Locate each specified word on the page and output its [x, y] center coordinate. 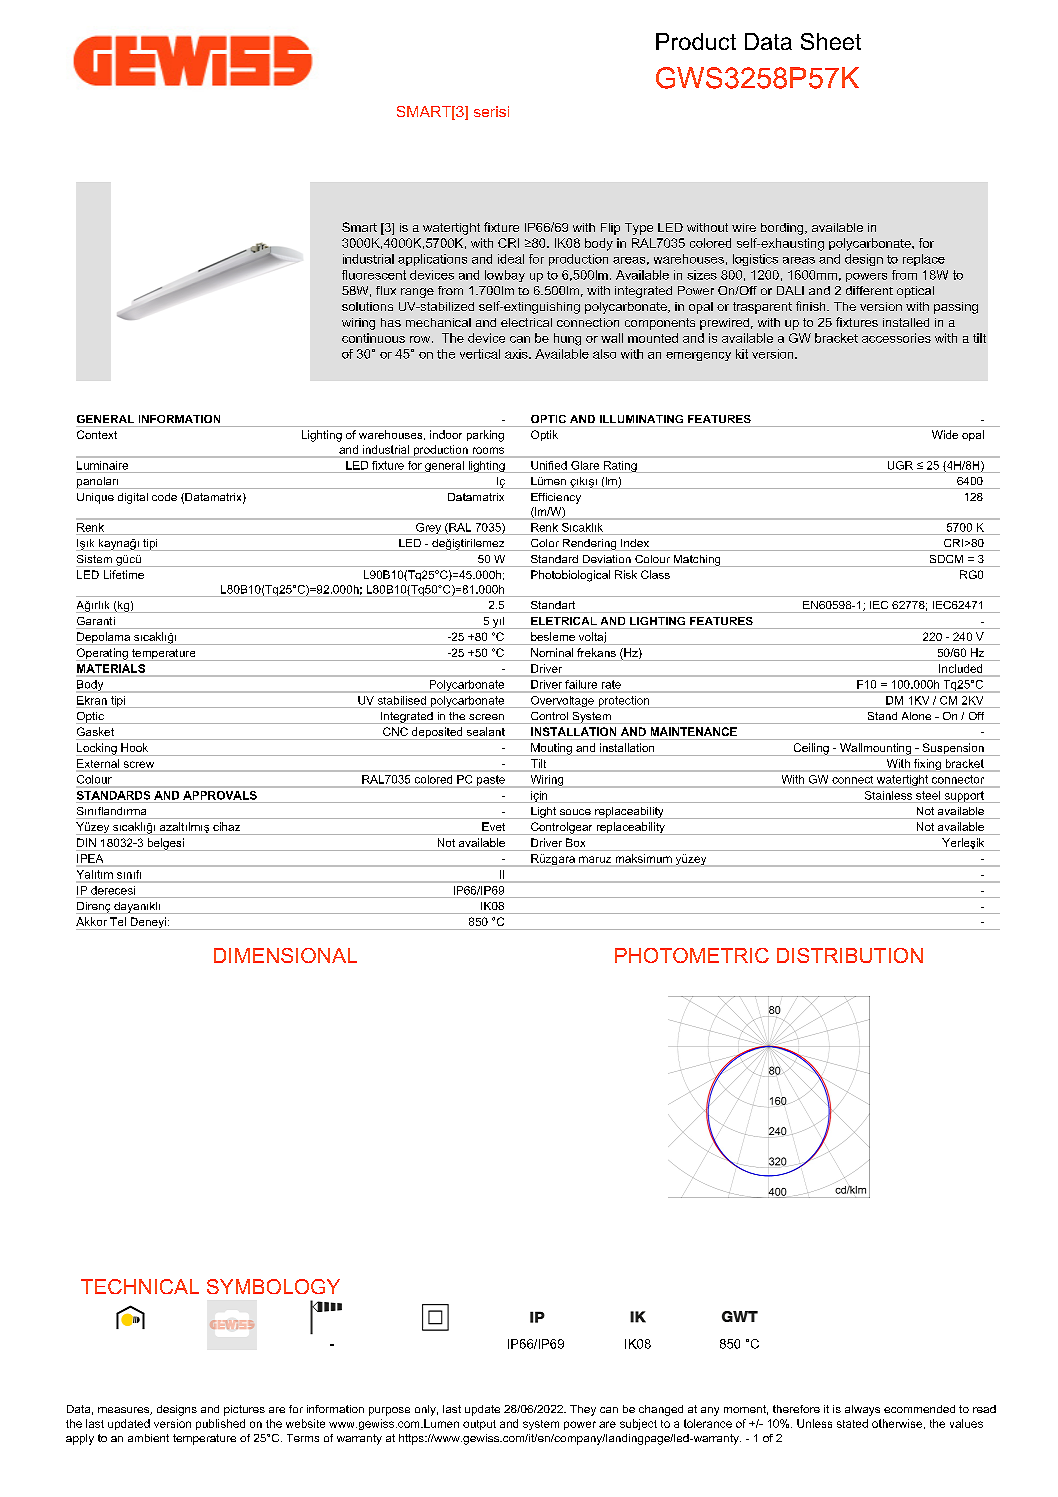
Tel [118, 921]
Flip [610, 229]
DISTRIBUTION [850, 955]
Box [575, 842]
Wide [945, 434]
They [583, 1410]
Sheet [831, 41]
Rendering [590, 545]
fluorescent [374, 275]
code [164, 497]
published [220, 1424]
